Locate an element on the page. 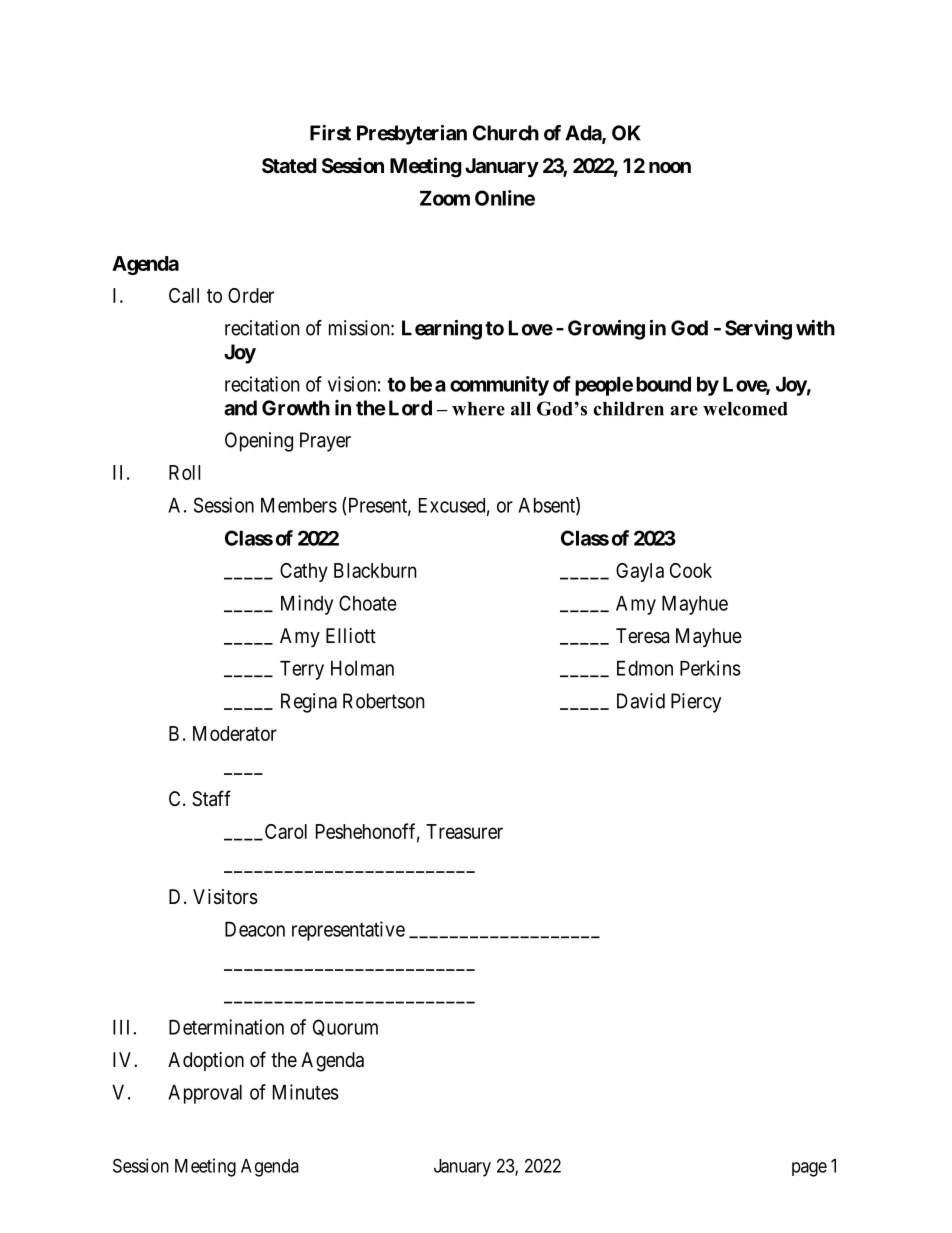 The height and width of the image is (1233, 952). and is located at coordinates (240, 408).
